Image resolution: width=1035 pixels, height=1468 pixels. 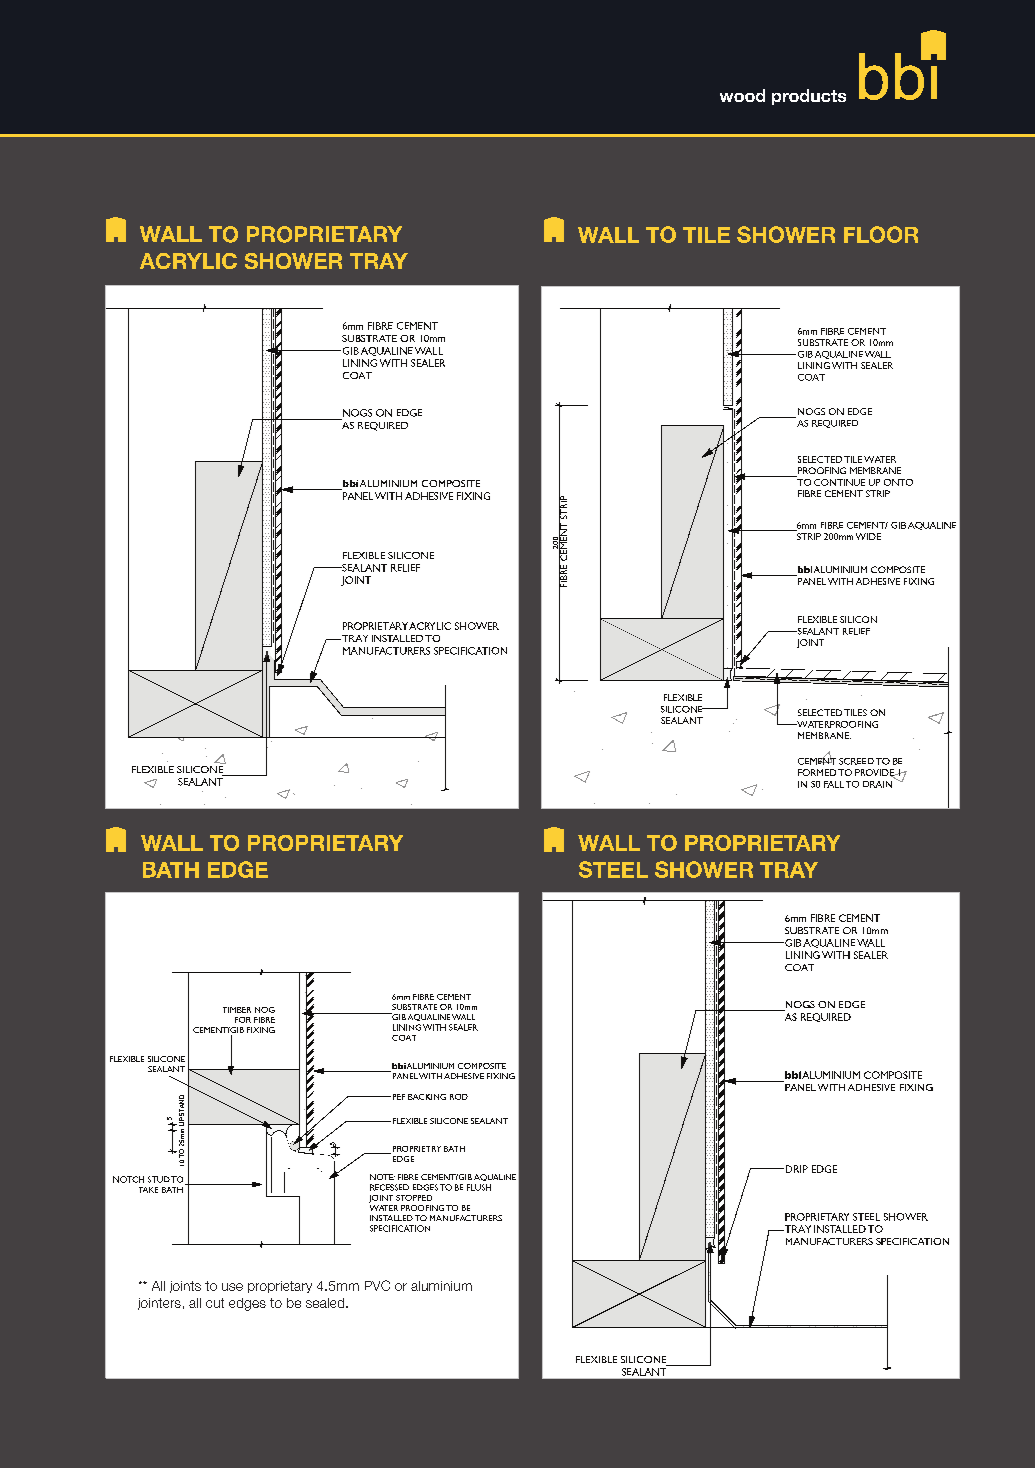 What do you see at coordinates (809, 97) in the page?
I see `products` at bounding box center [809, 97].
